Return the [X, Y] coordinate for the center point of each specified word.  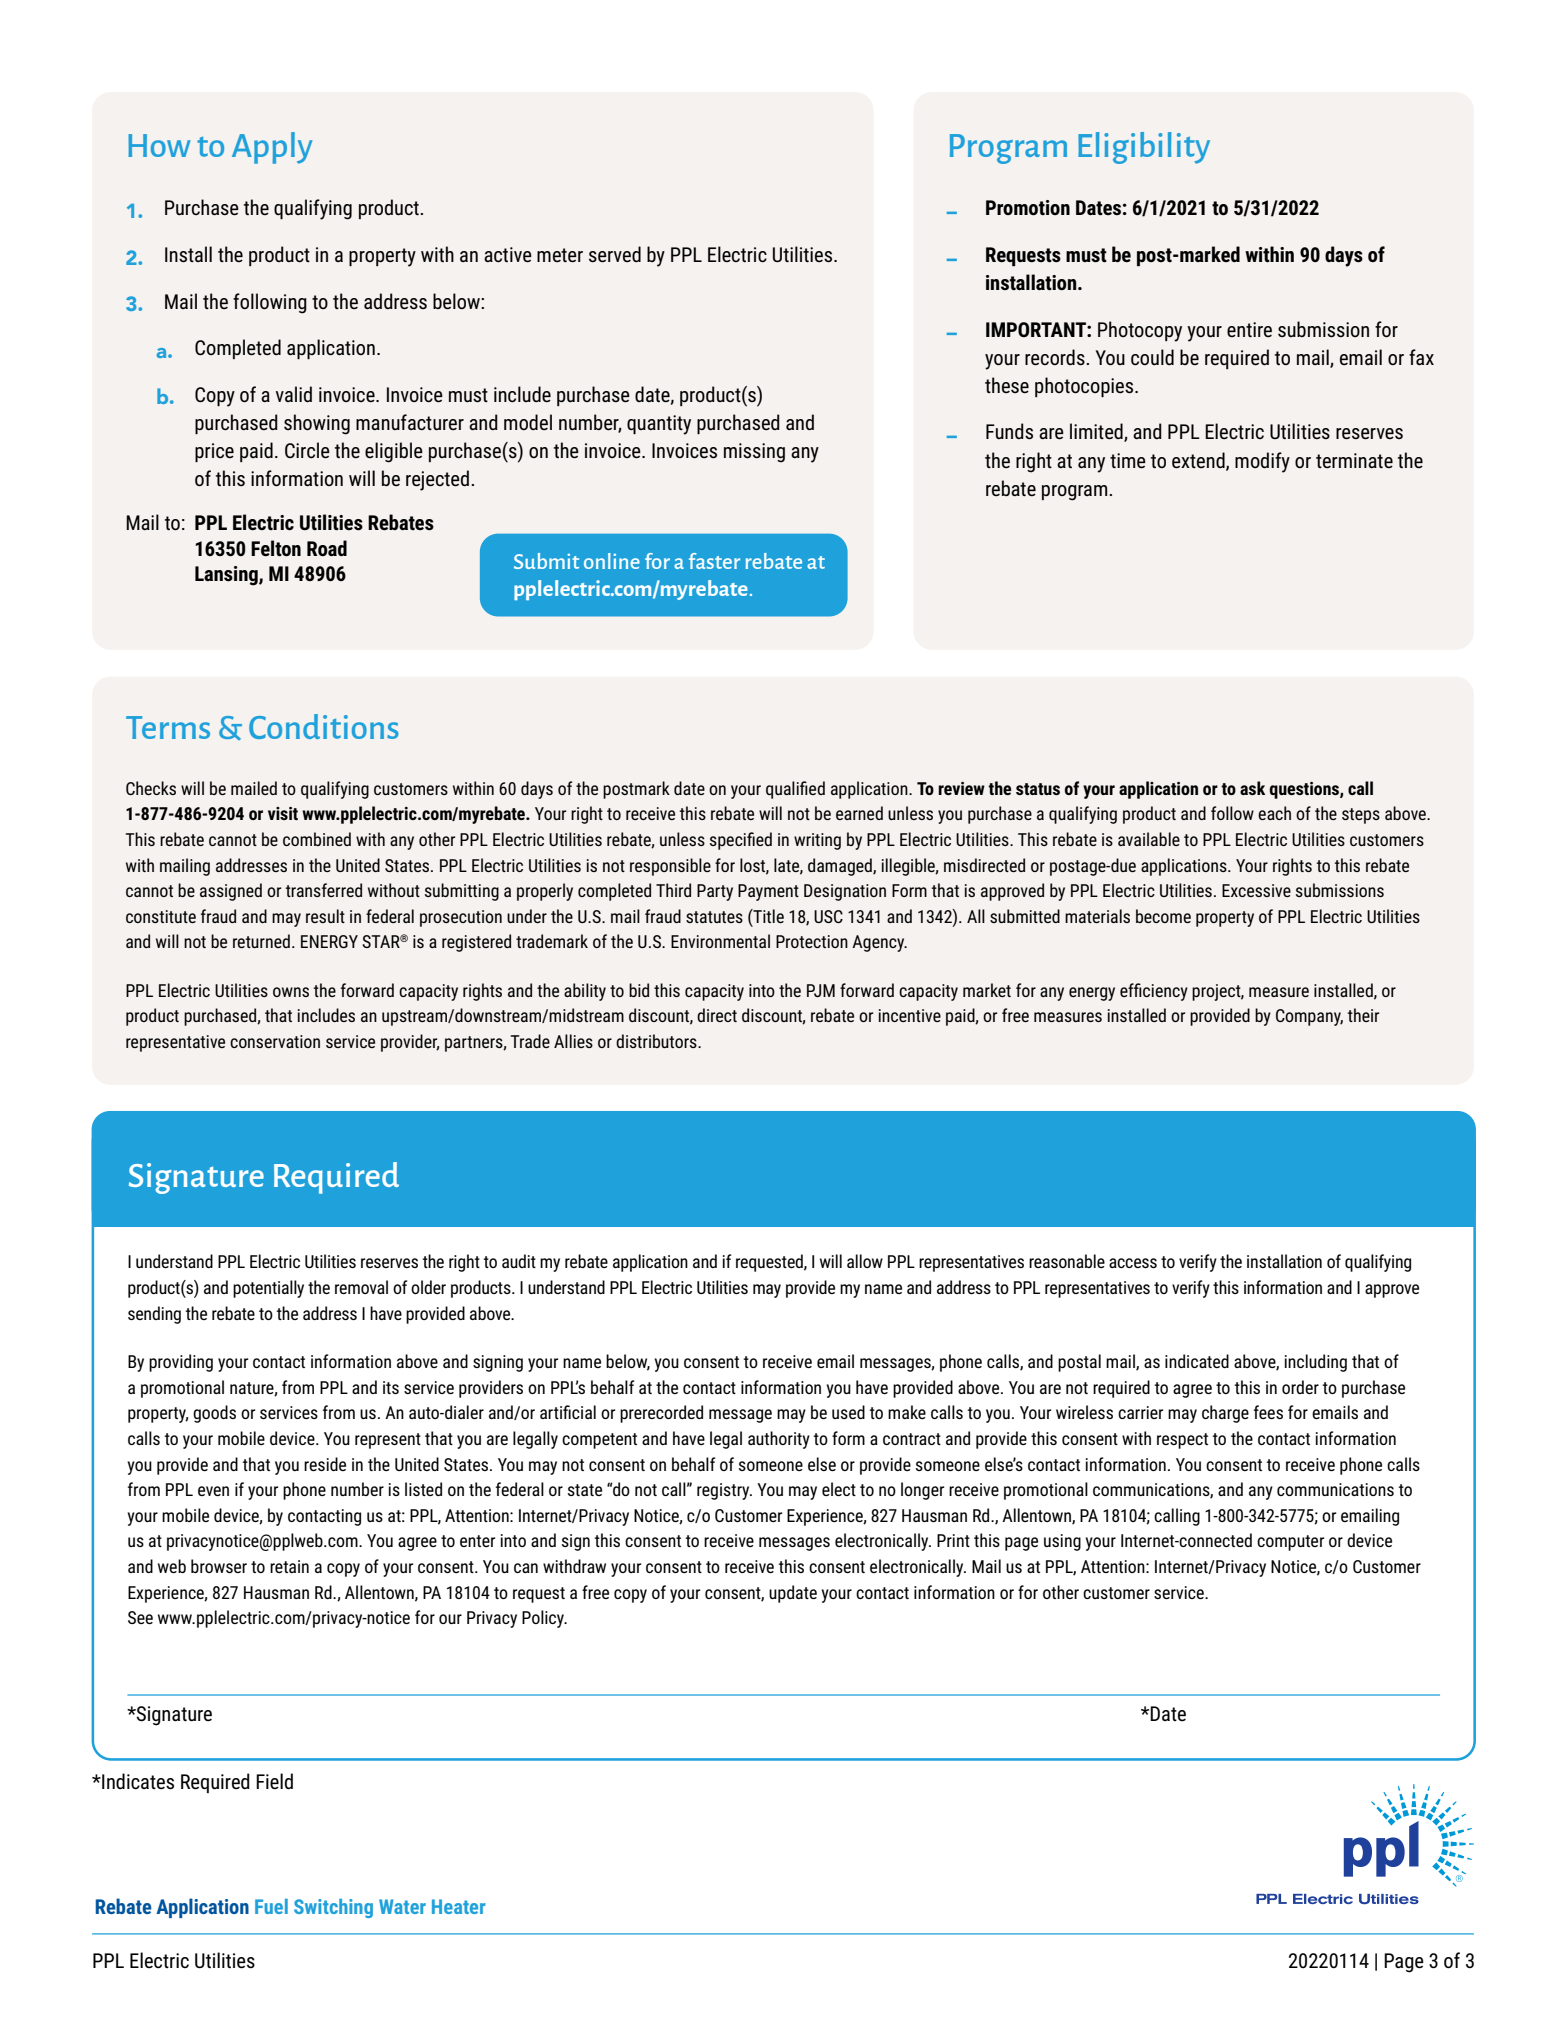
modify [1262, 462]
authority [779, 1440]
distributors [657, 1041]
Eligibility [1144, 148]
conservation [275, 1041]
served [615, 254]
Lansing [227, 576]
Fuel [271, 1906]
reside [325, 1464]
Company [1309, 1017]
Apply [272, 148]
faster [714, 561]
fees [1268, 1412]
